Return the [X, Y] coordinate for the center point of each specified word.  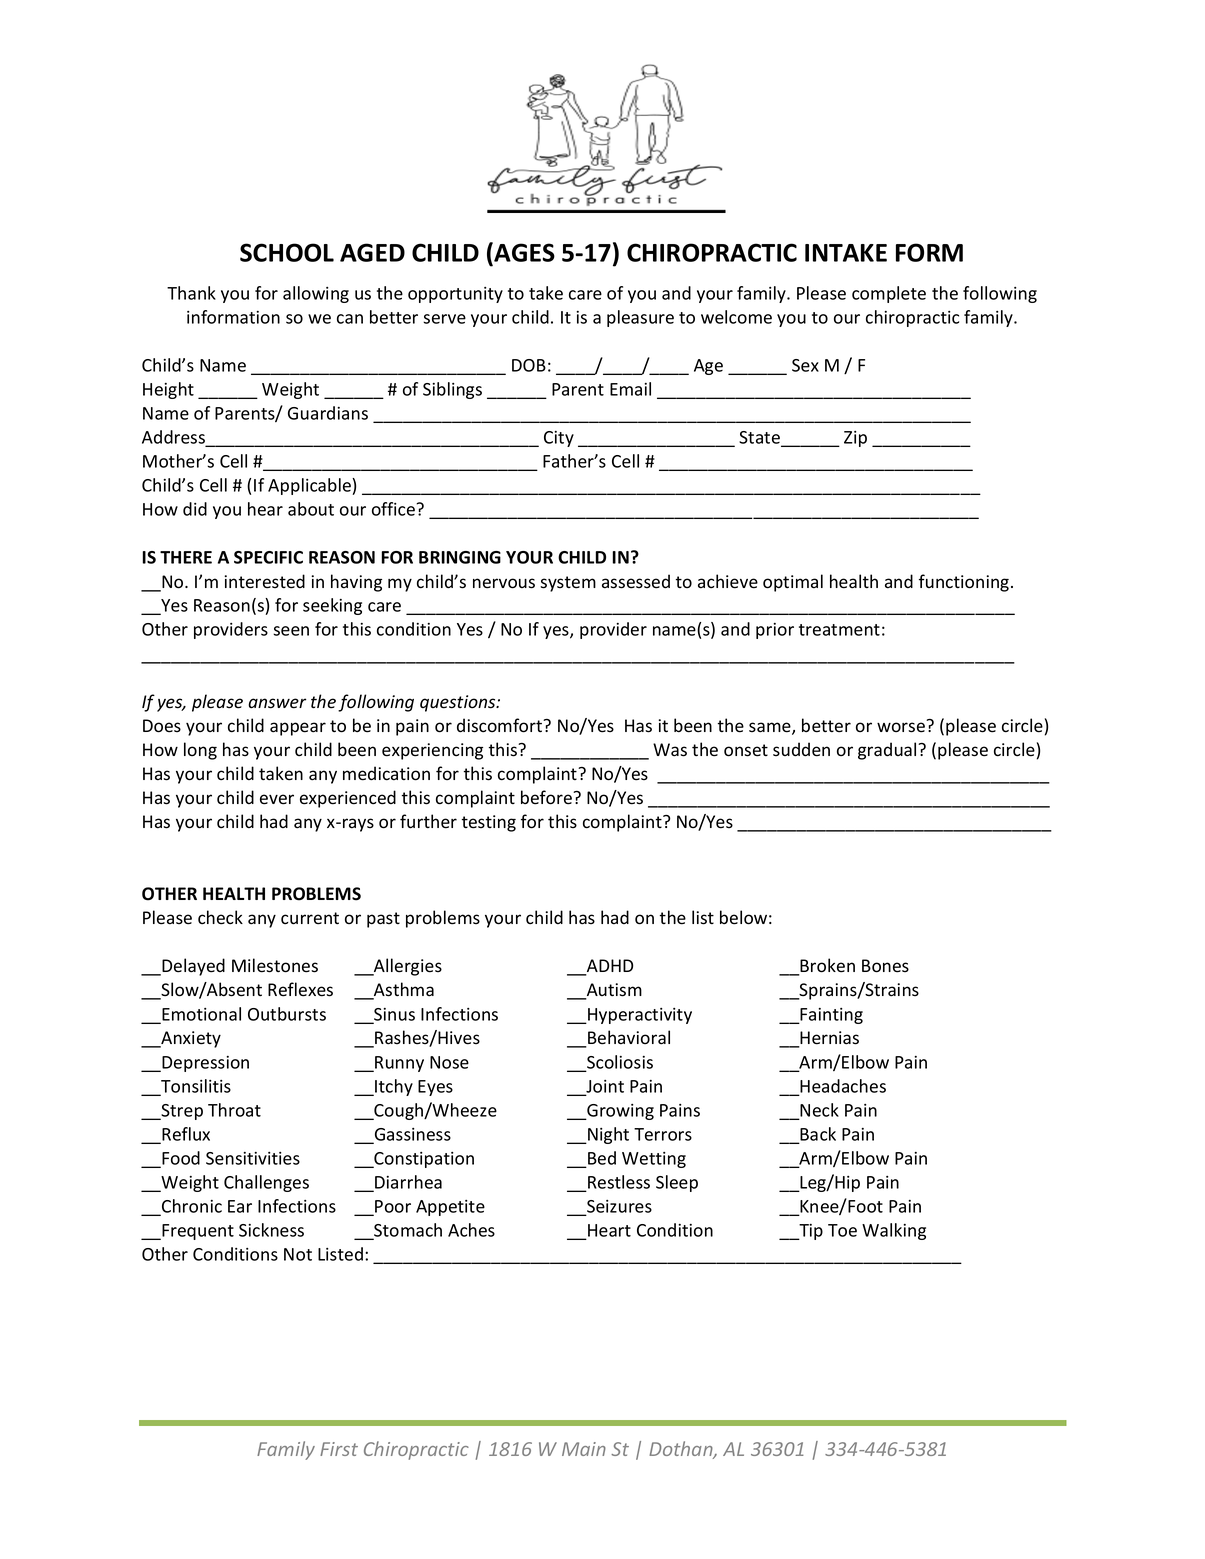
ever [277, 799]
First [339, 1449]
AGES [523, 252]
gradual [888, 751]
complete [889, 294]
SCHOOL [287, 252]
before [547, 797]
